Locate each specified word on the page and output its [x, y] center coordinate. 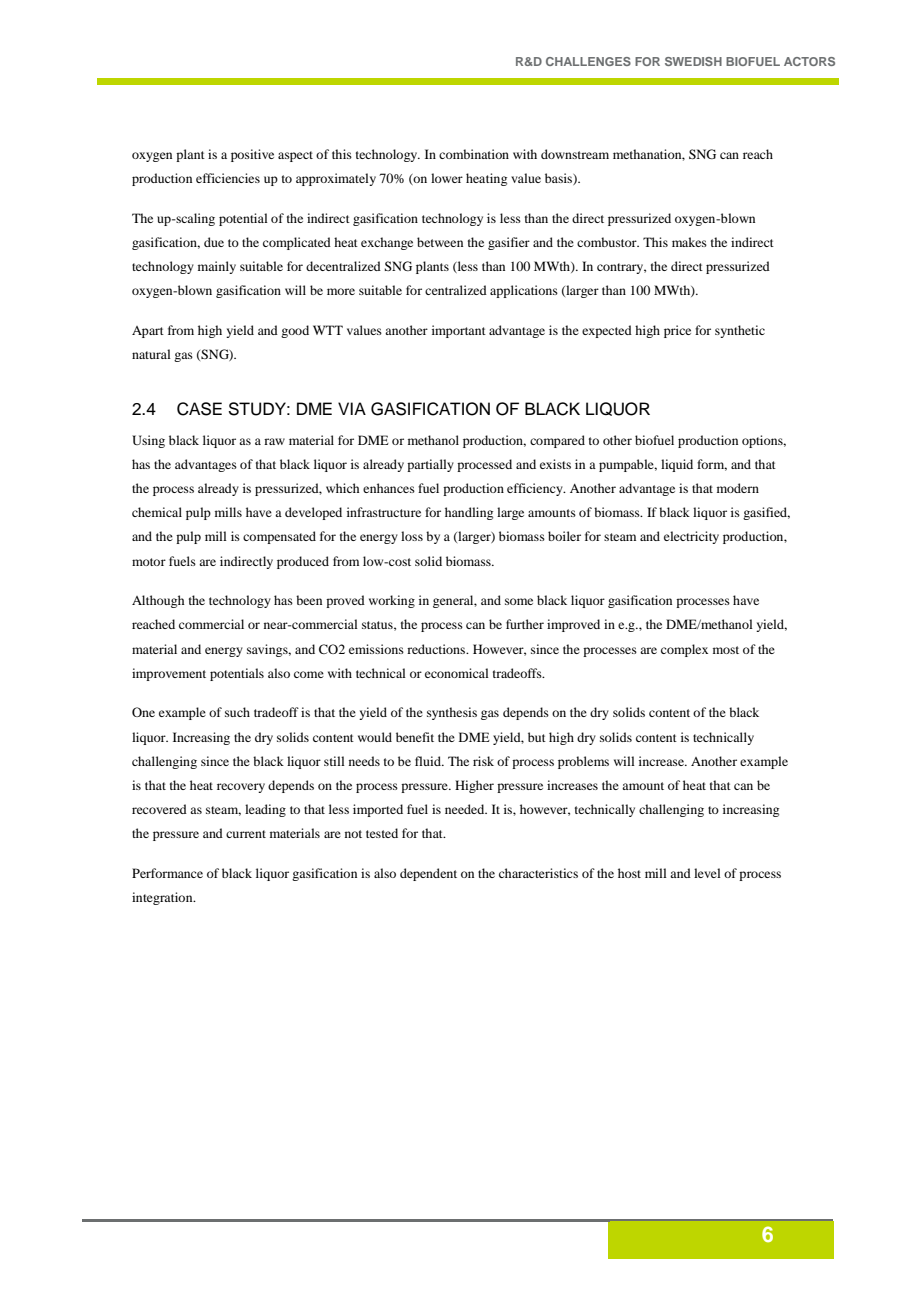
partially [430, 465]
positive [252, 155]
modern [738, 488]
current [246, 834]
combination [474, 154]
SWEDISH [693, 61]
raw [274, 441]
